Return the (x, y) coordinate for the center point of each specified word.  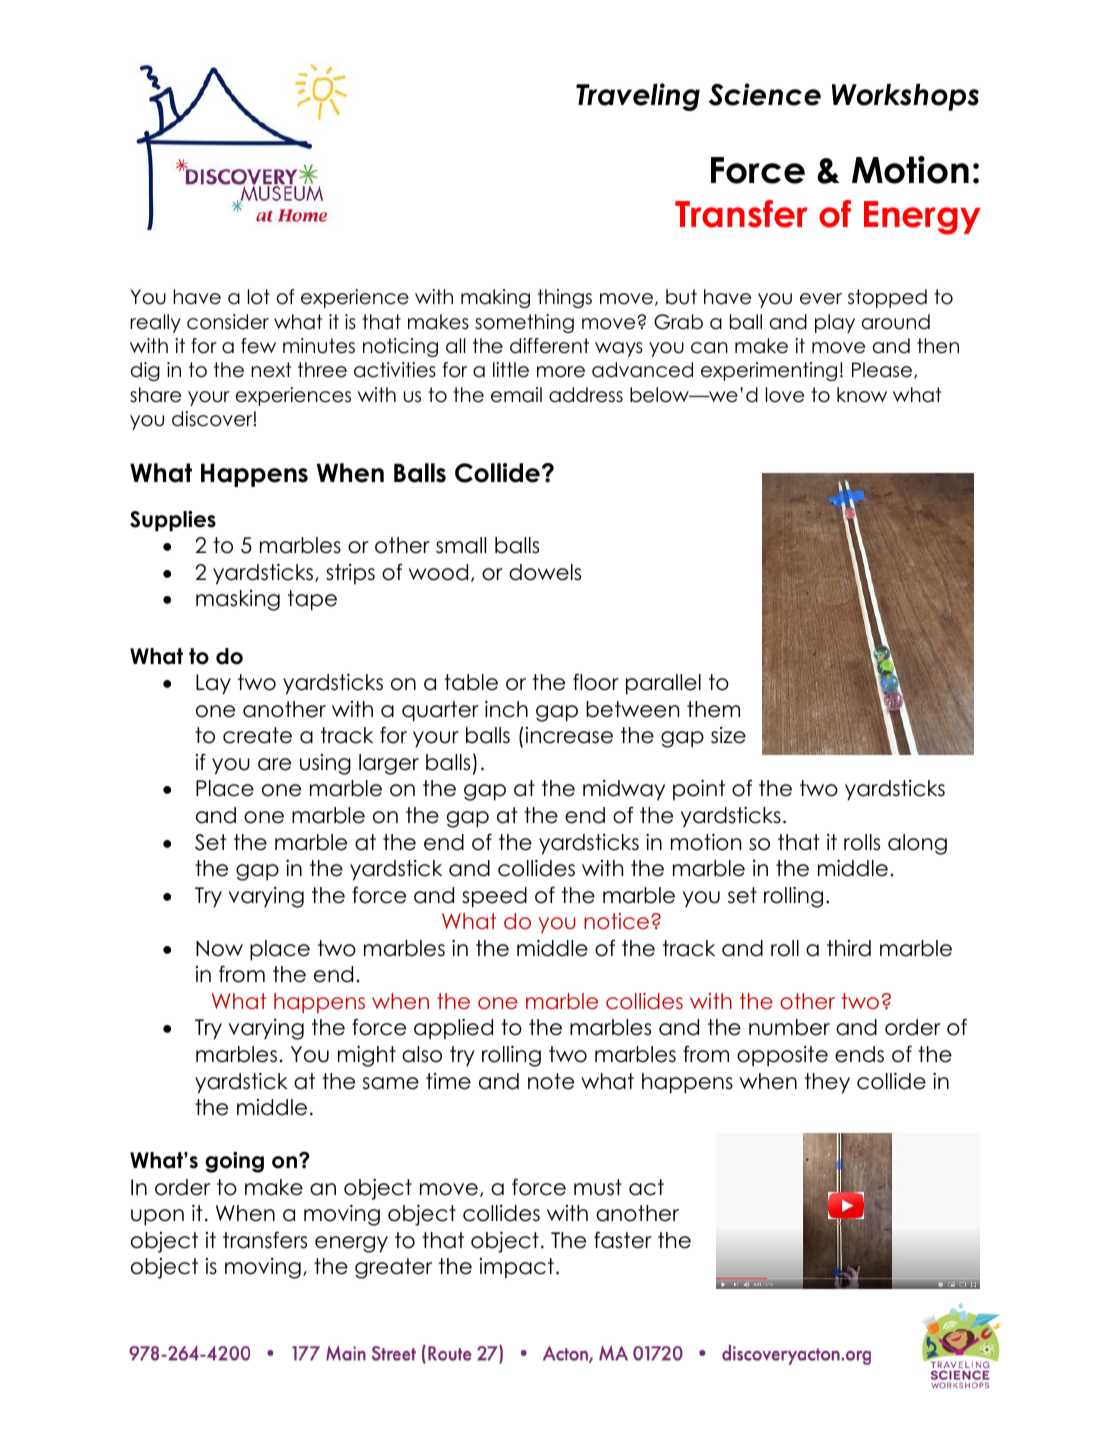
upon (157, 1217)
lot (259, 297)
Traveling (638, 97)
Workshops (905, 97)
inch (506, 709)
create (257, 735)
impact (517, 1268)
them (713, 709)
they (827, 1083)
